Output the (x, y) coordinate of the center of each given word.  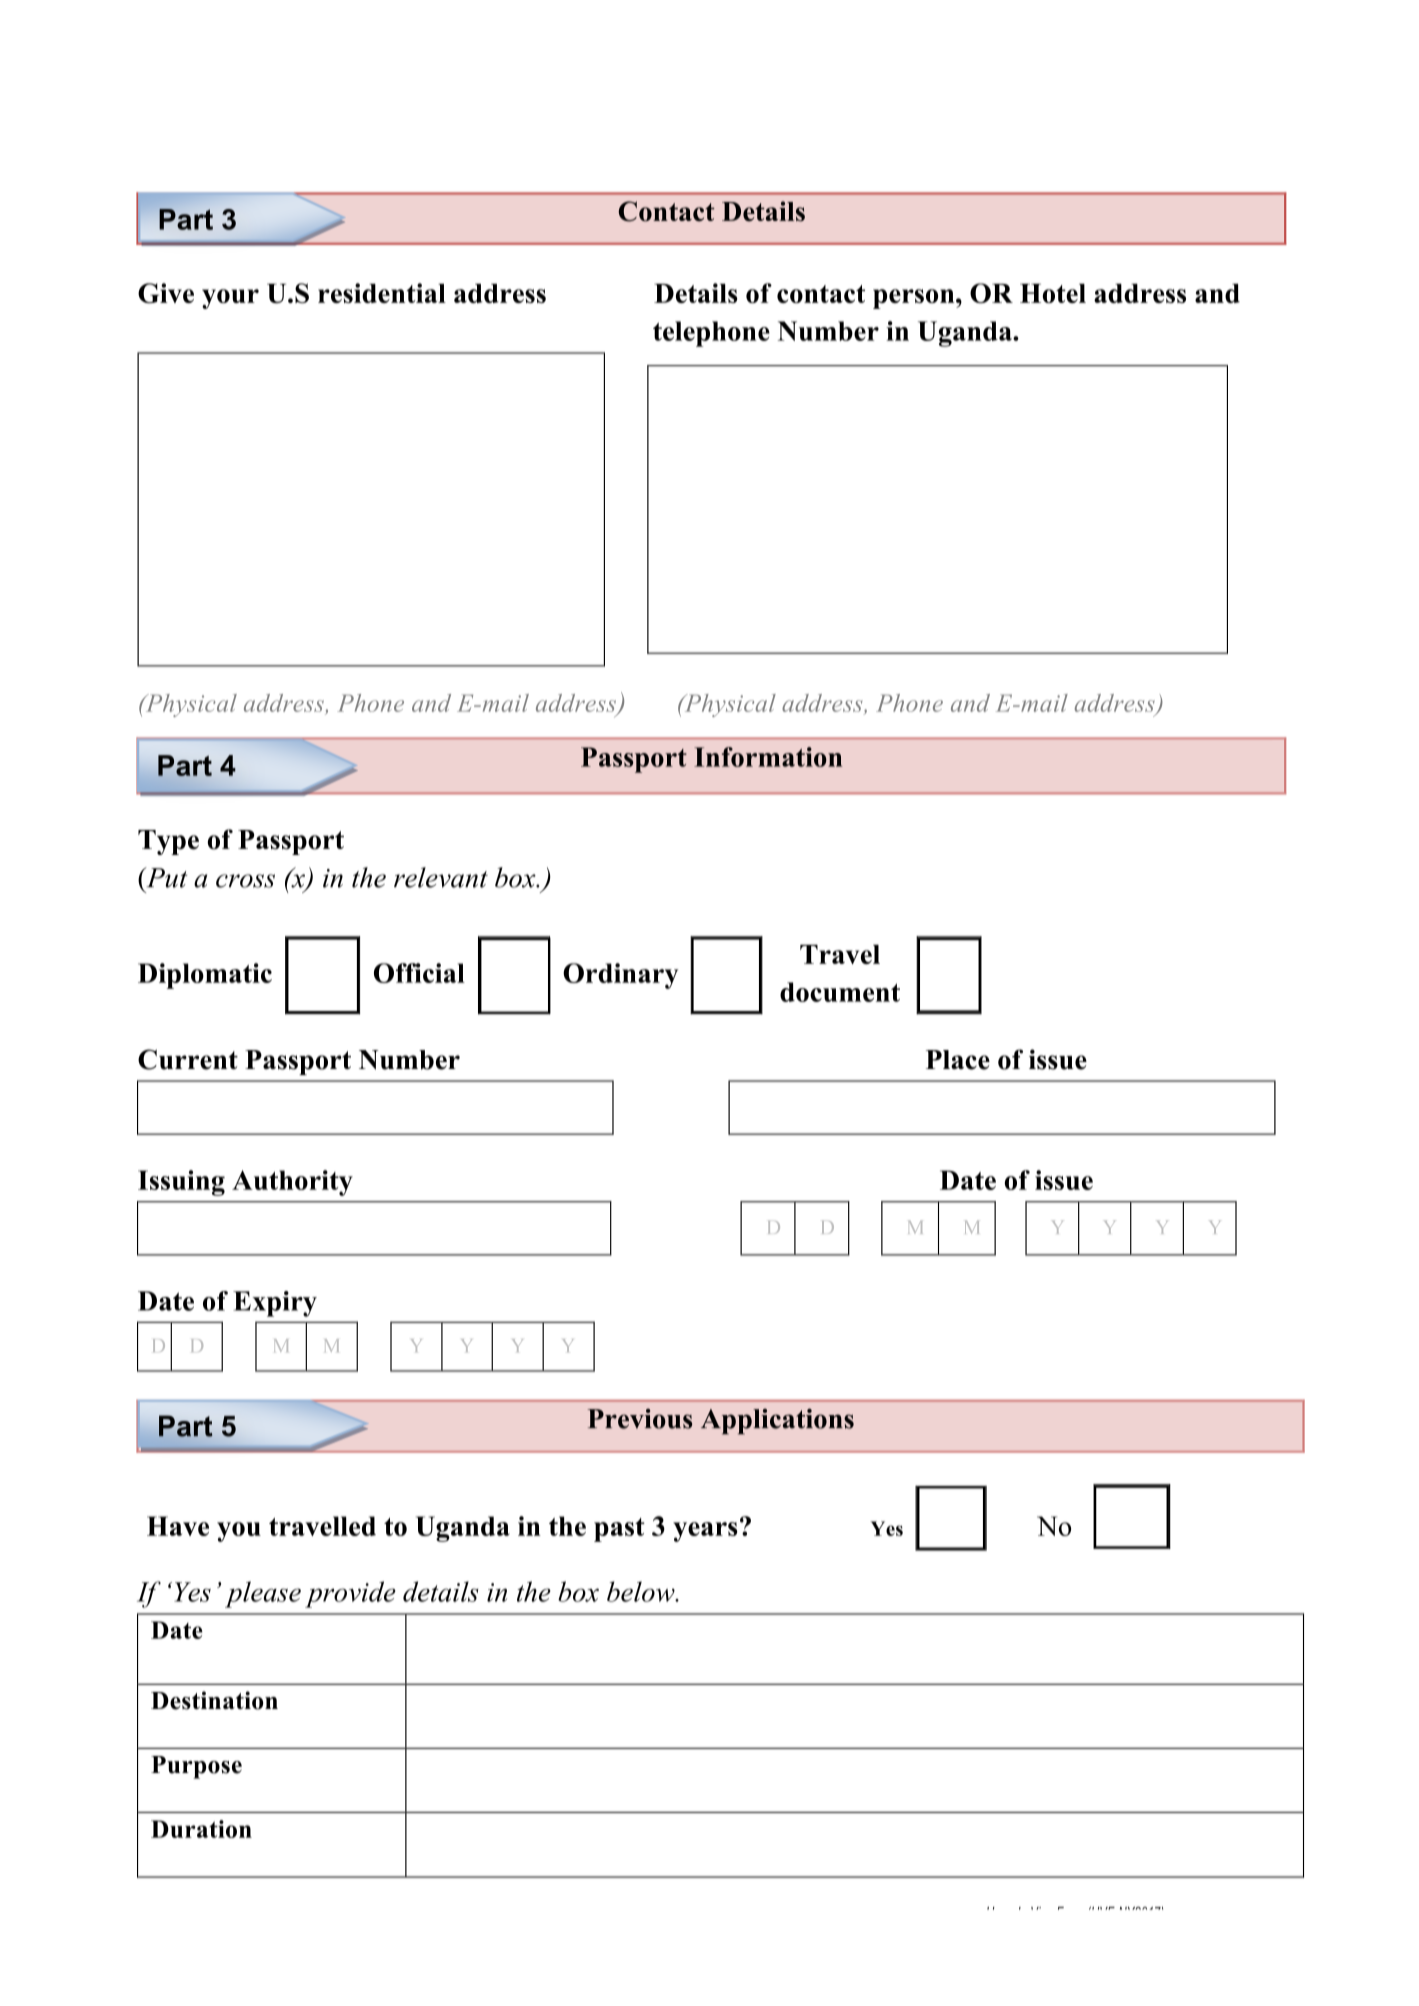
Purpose (196, 1767)
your (230, 299)
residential (382, 293)
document (840, 992)
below (642, 1591)
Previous (640, 1419)
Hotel (1053, 293)
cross (245, 881)
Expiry (275, 1304)
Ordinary (620, 976)
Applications (777, 1421)
